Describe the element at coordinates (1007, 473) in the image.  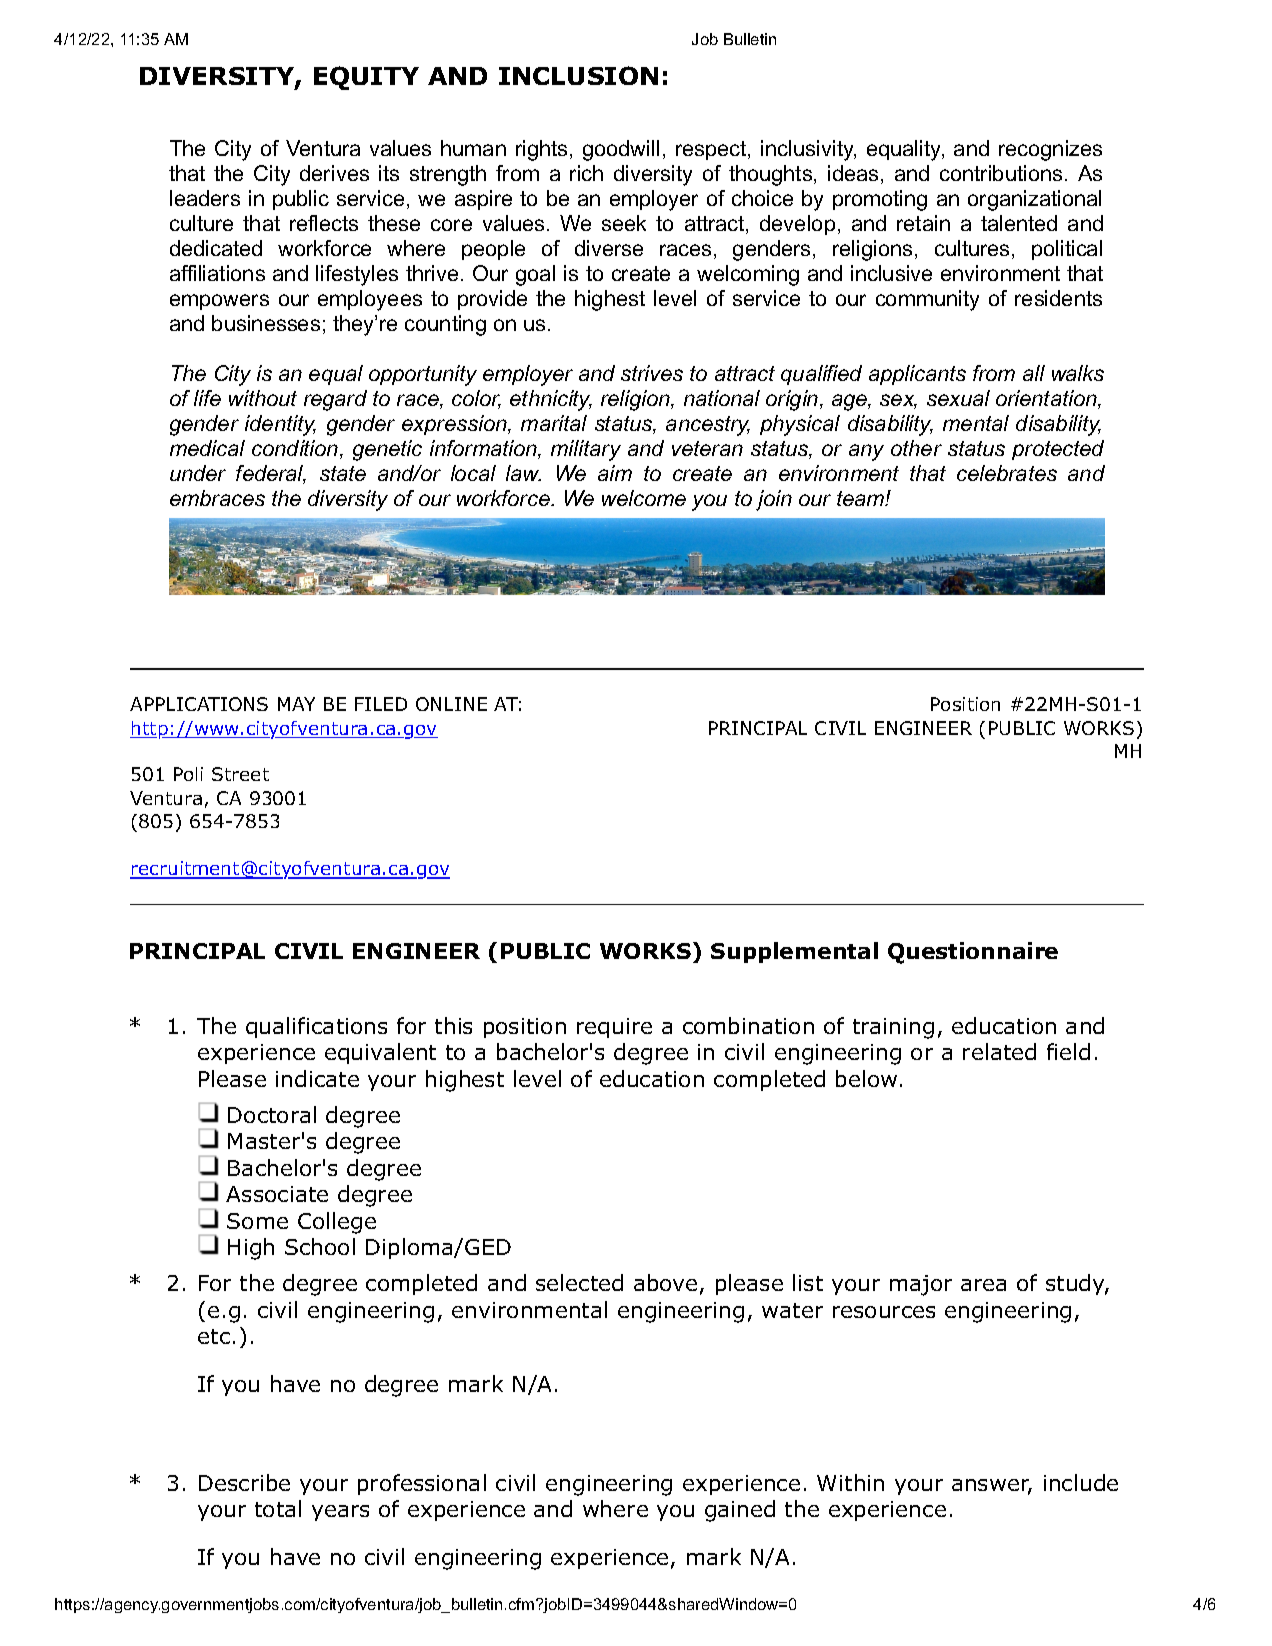
I see `celebrates` at that location.
